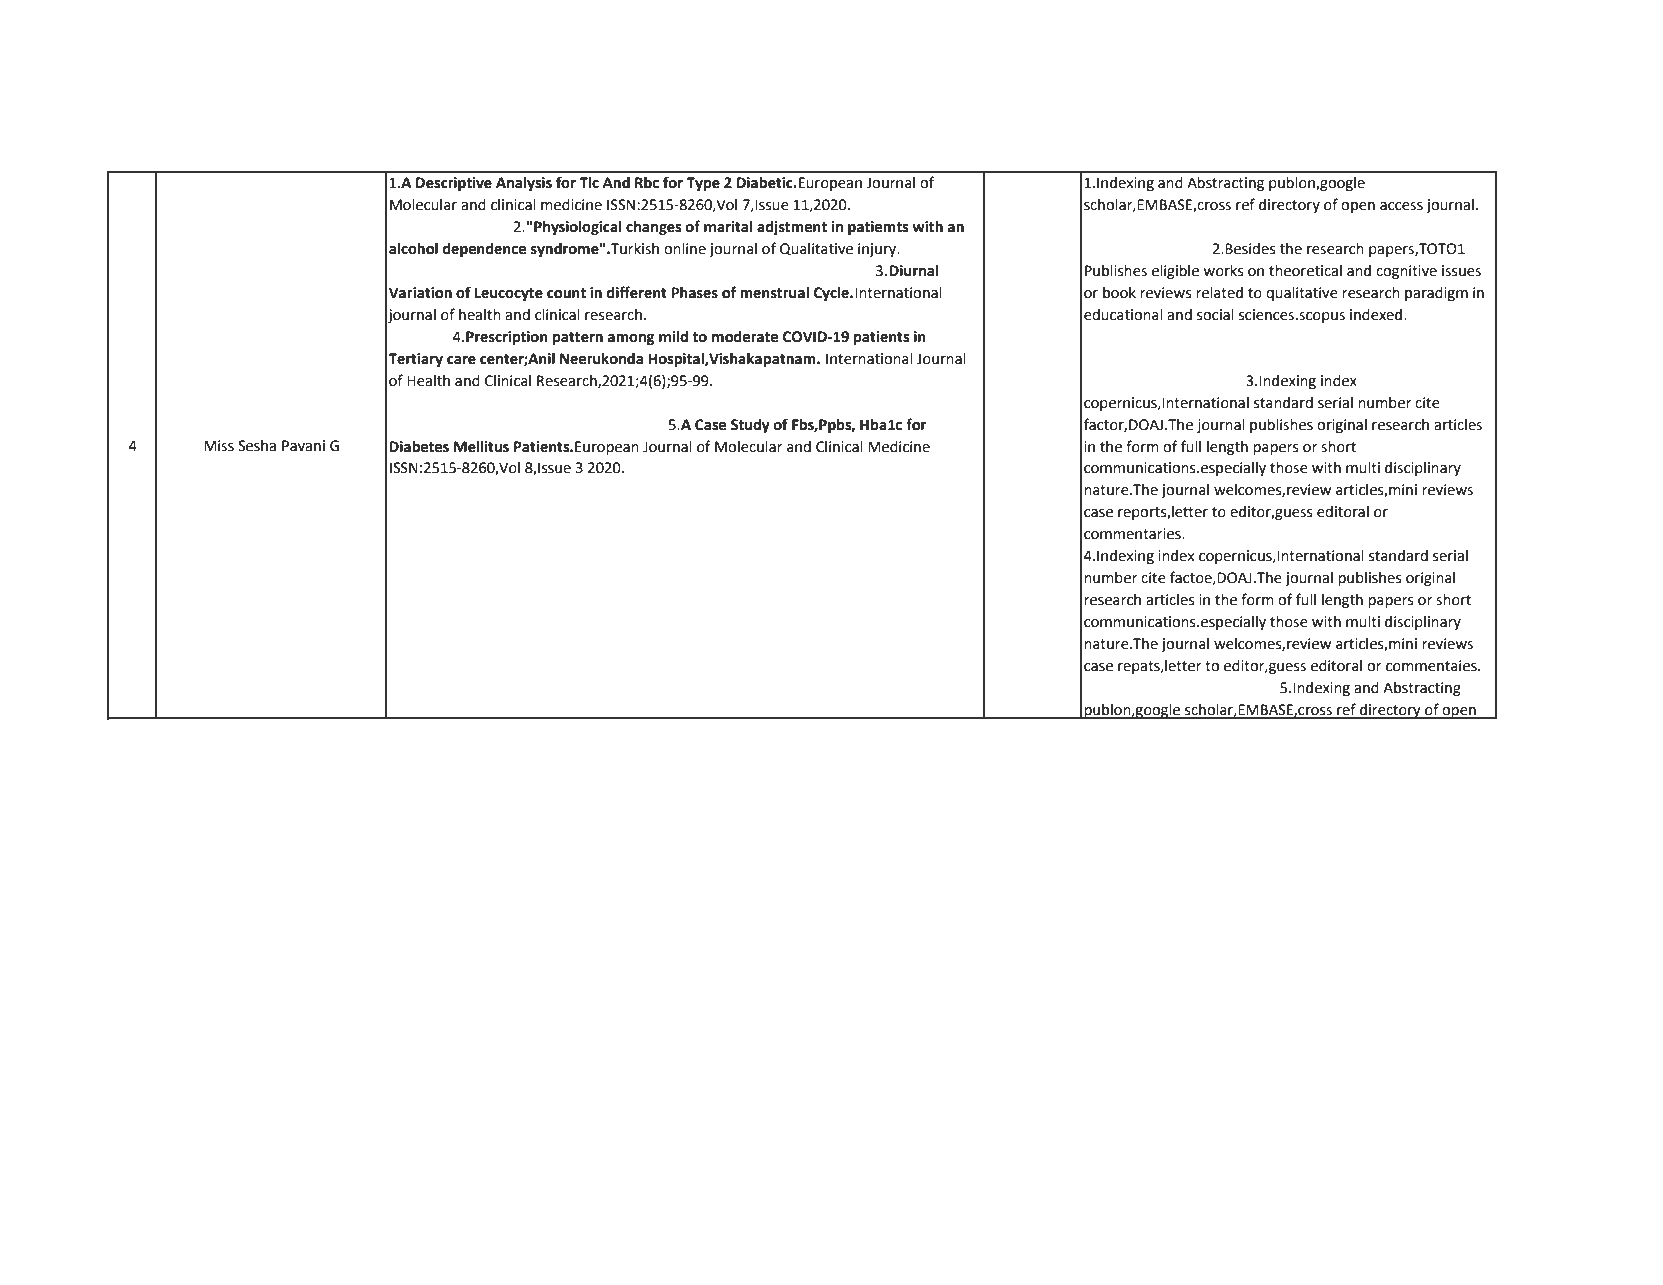 The width and height of the document is (1663, 1285). Describe the element at coordinates (750, 426) in the document. I see `Study` at that location.
